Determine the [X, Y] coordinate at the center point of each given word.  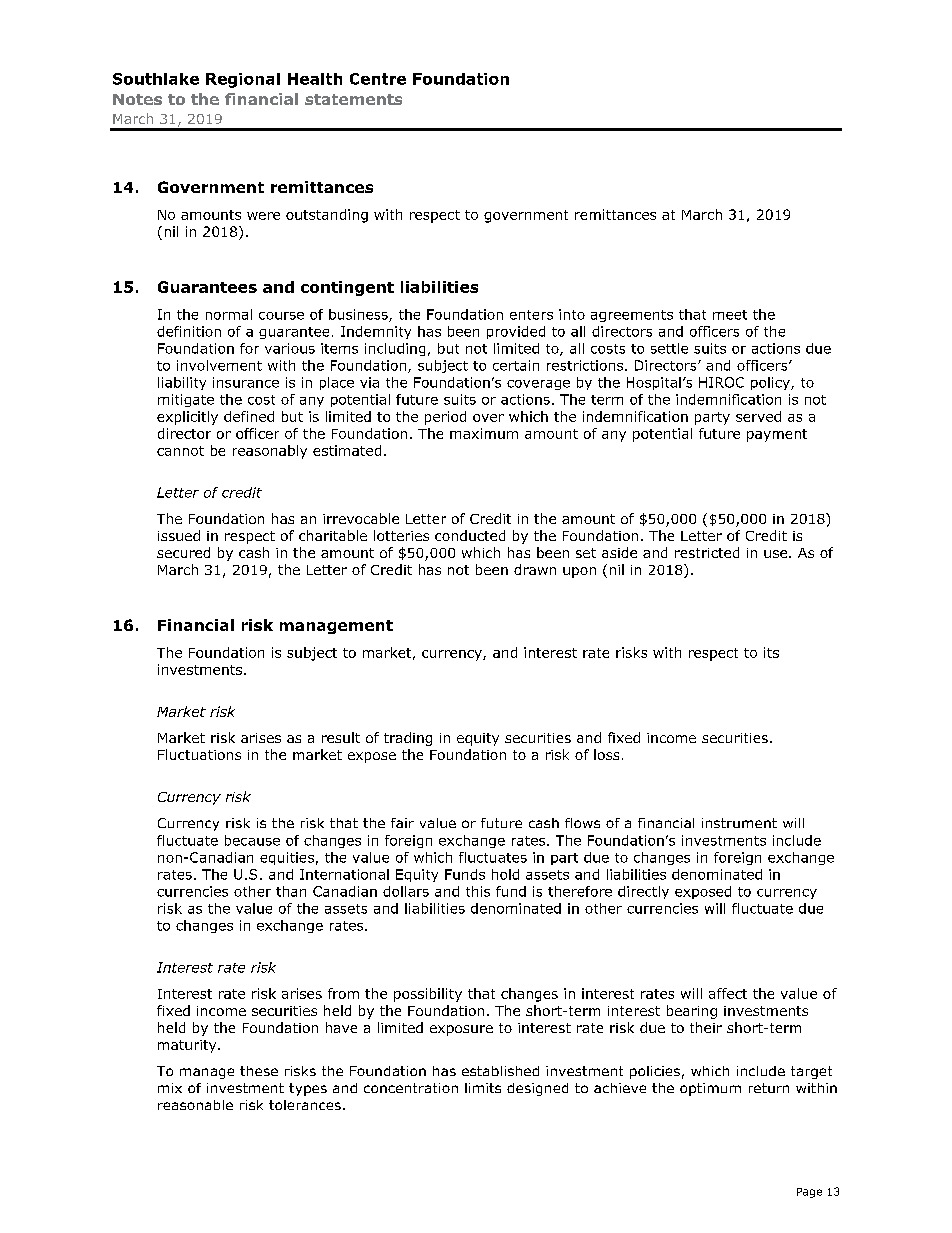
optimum [710, 1089]
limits [483, 1088]
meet [730, 315]
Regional [243, 80]
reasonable [195, 1105]
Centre [378, 79]
